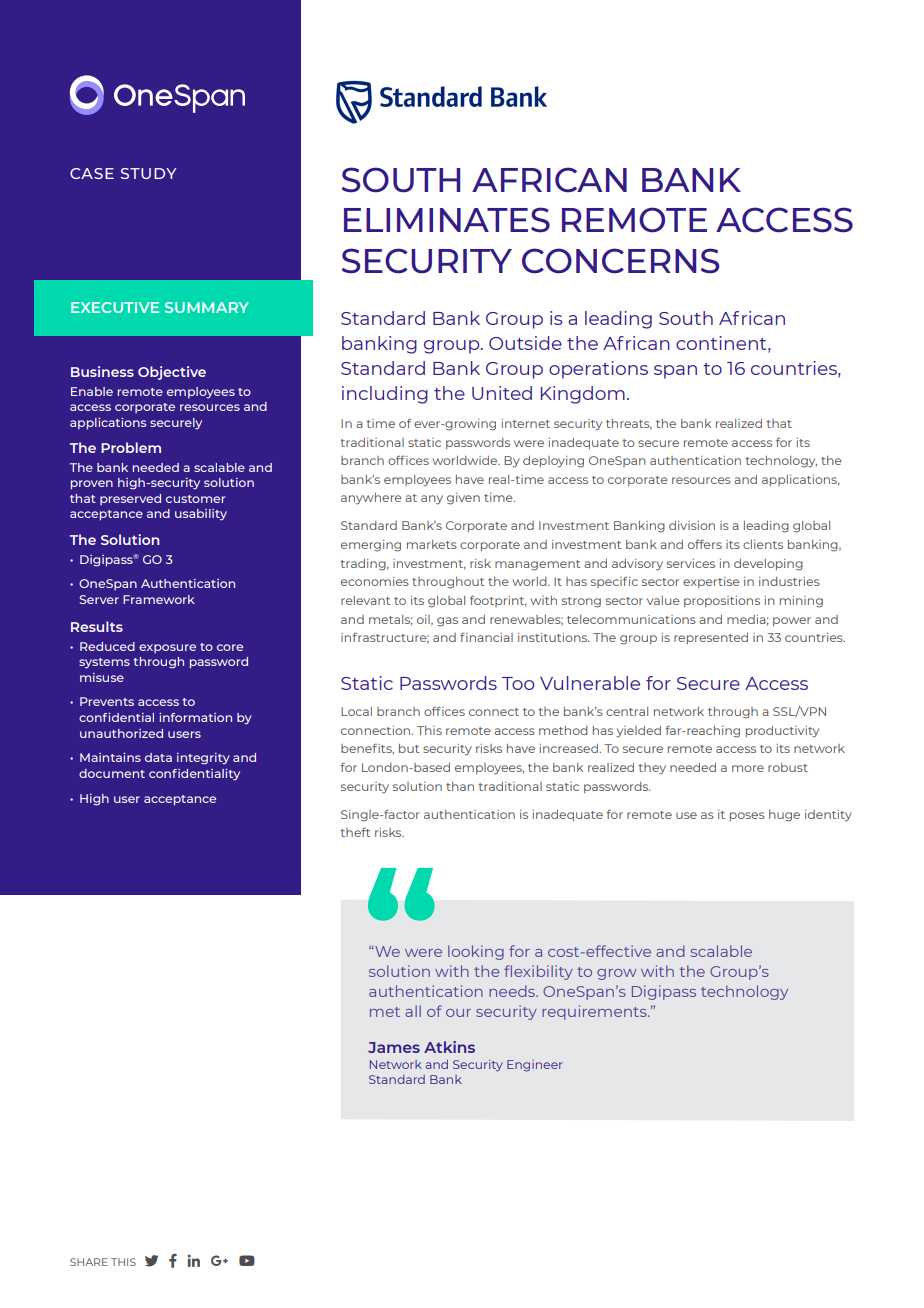 The width and height of the page is (924, 1308). What do you see at coordinates (172, 373) in the page?
I see `Objective` at bounding box center [172, 373].
